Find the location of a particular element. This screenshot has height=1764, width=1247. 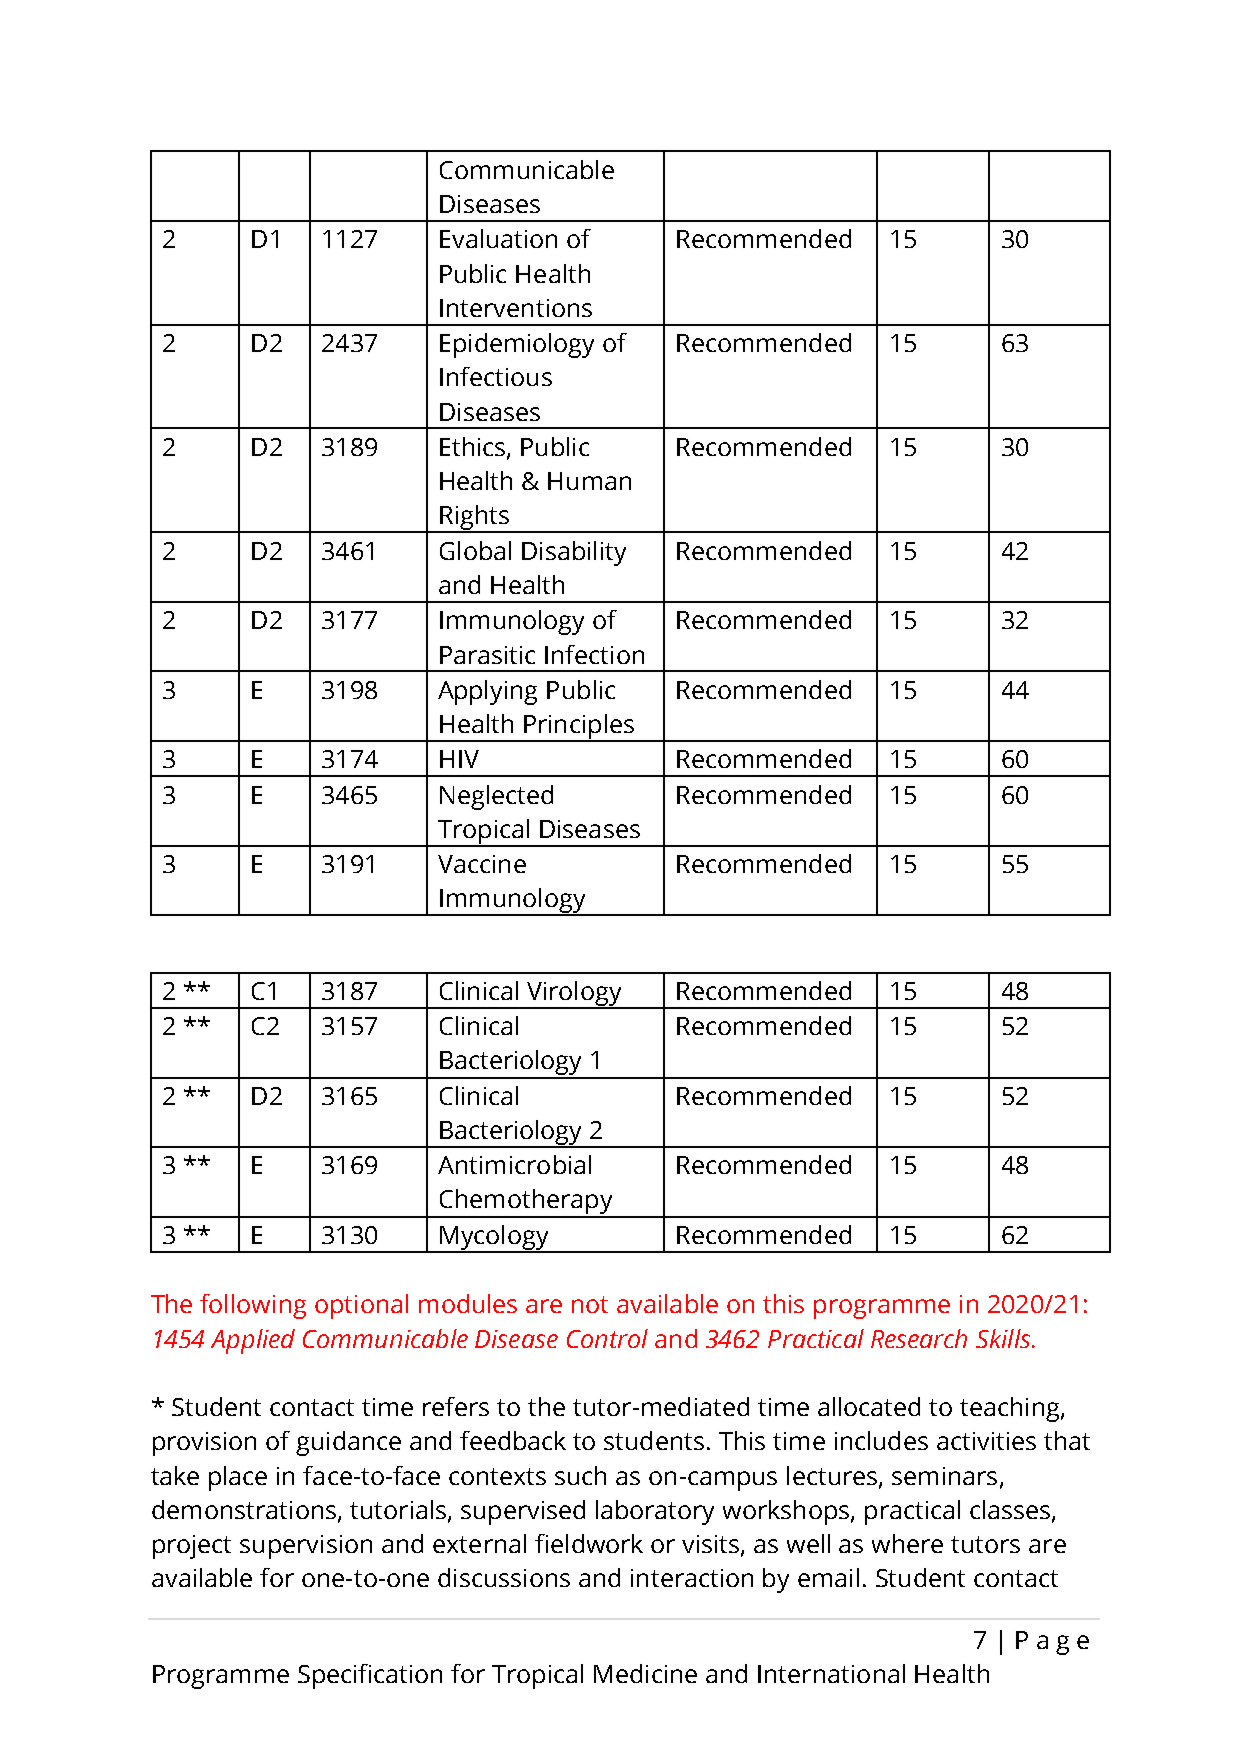

following is located at coordinates (253, 1306).
